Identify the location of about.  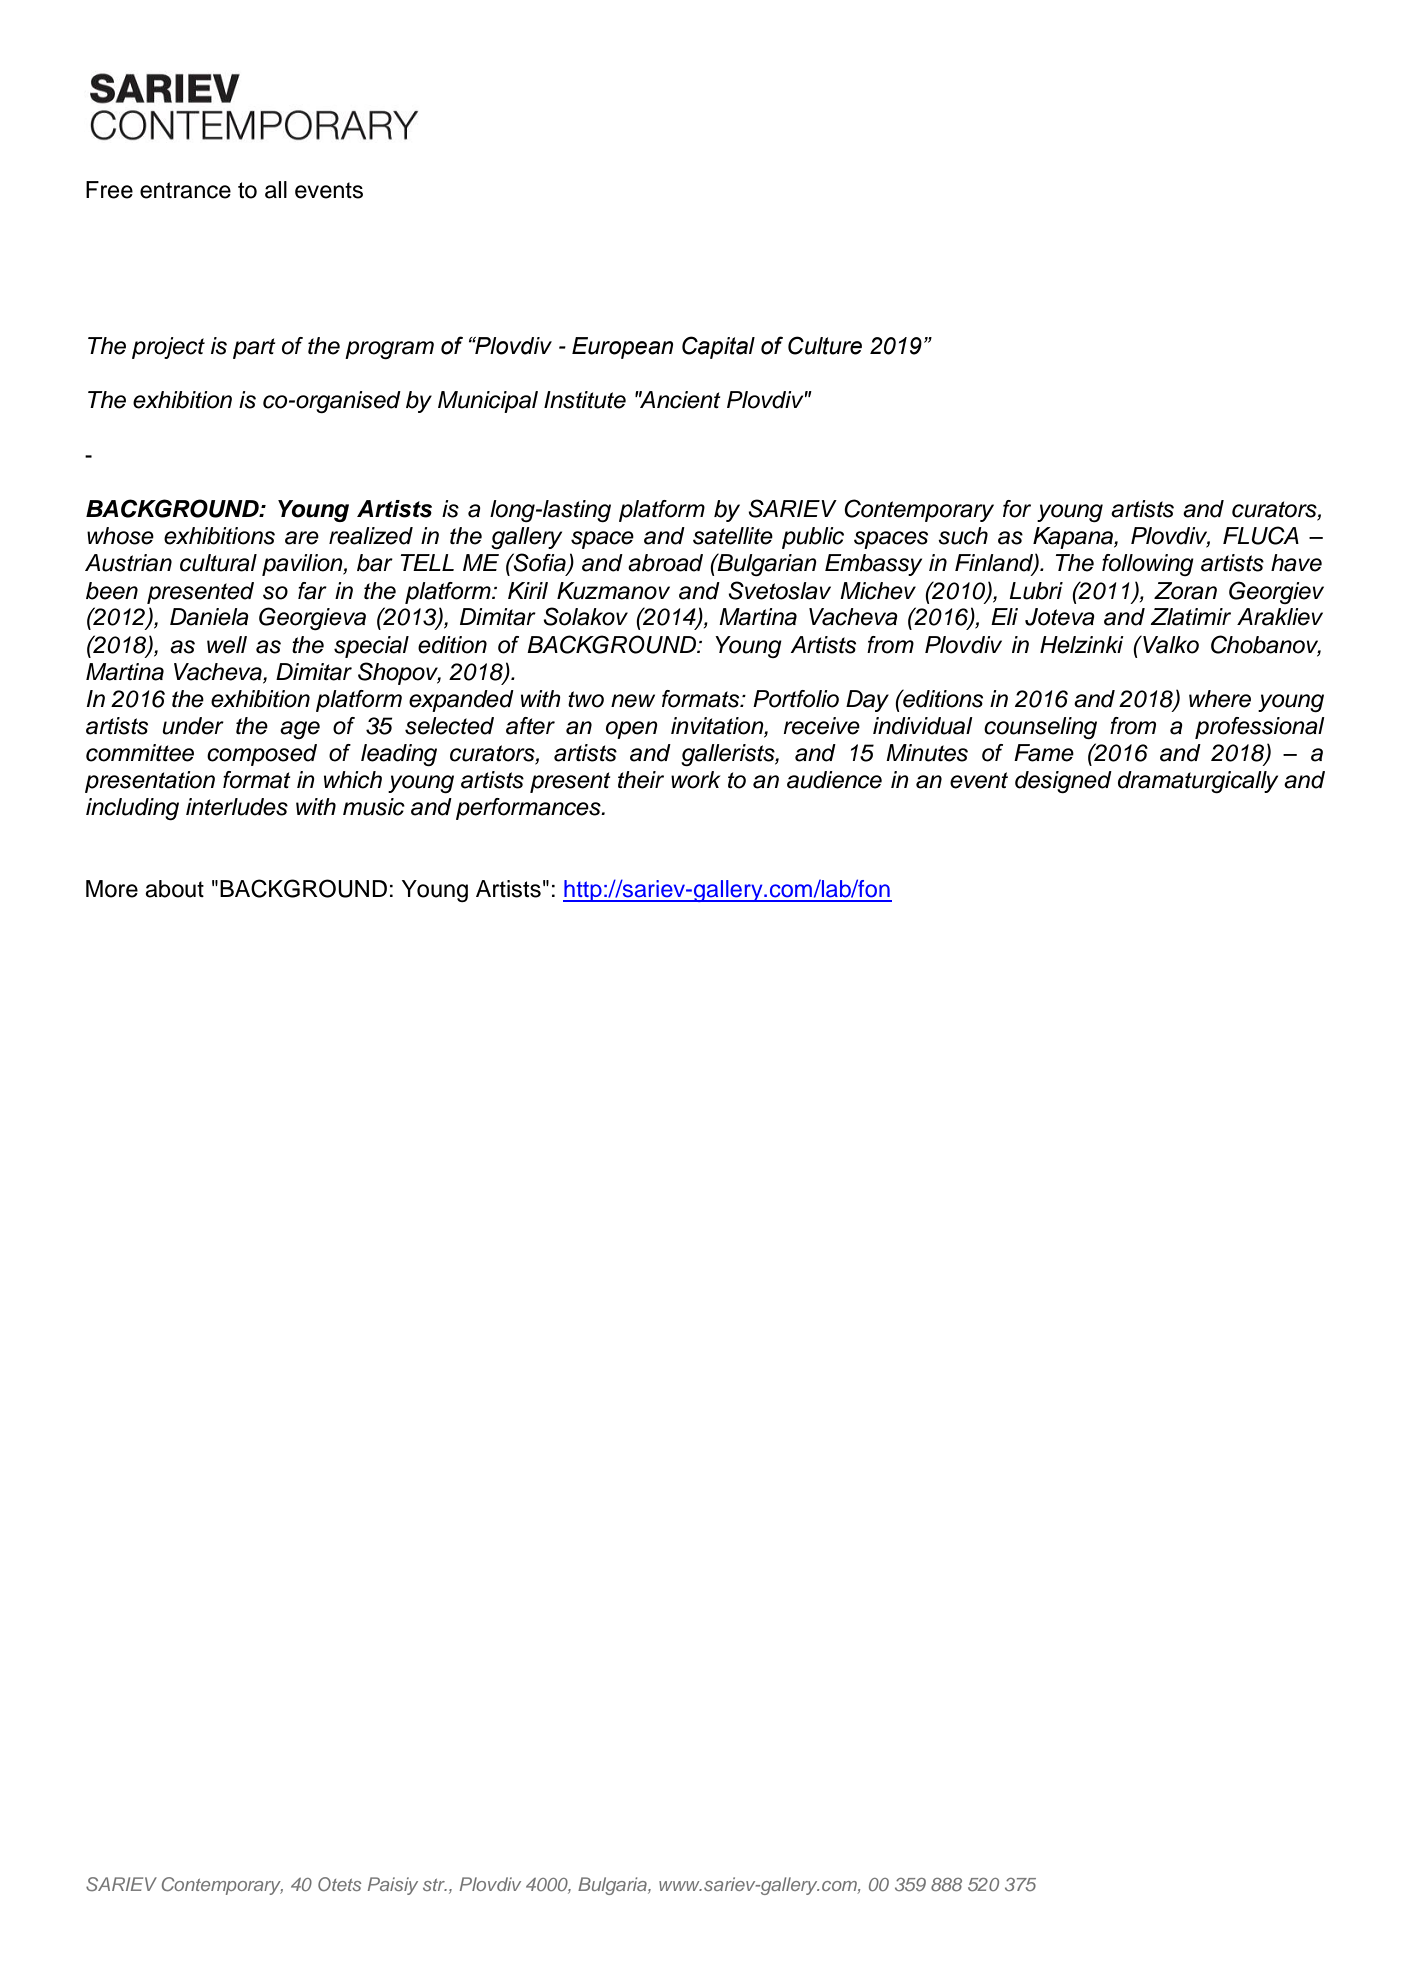
(174, 889).
